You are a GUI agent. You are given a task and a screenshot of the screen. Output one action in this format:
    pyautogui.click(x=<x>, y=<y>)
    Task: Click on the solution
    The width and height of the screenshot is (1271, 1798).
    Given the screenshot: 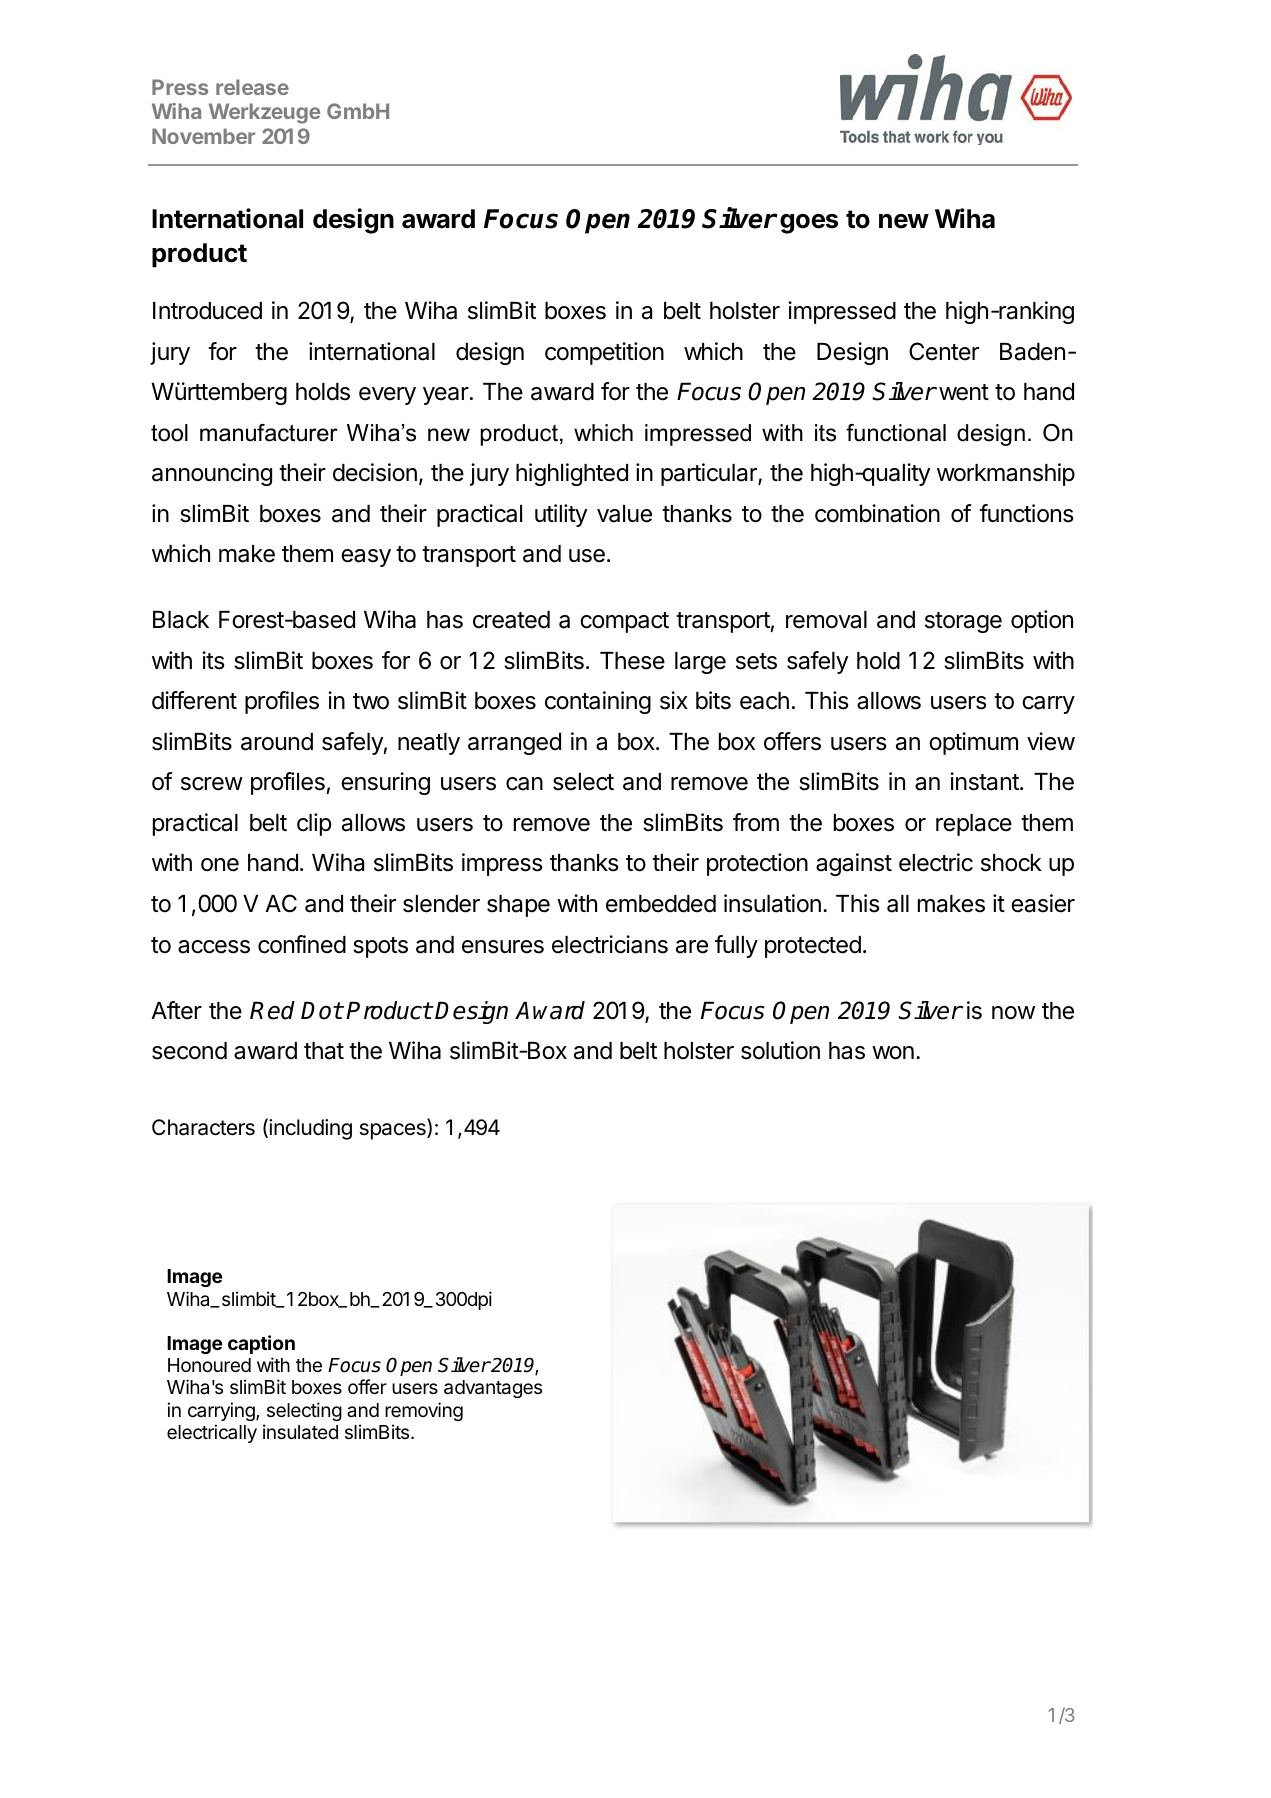 What is the action you would take?
    pyautogui.click(x=780, y=1050)
